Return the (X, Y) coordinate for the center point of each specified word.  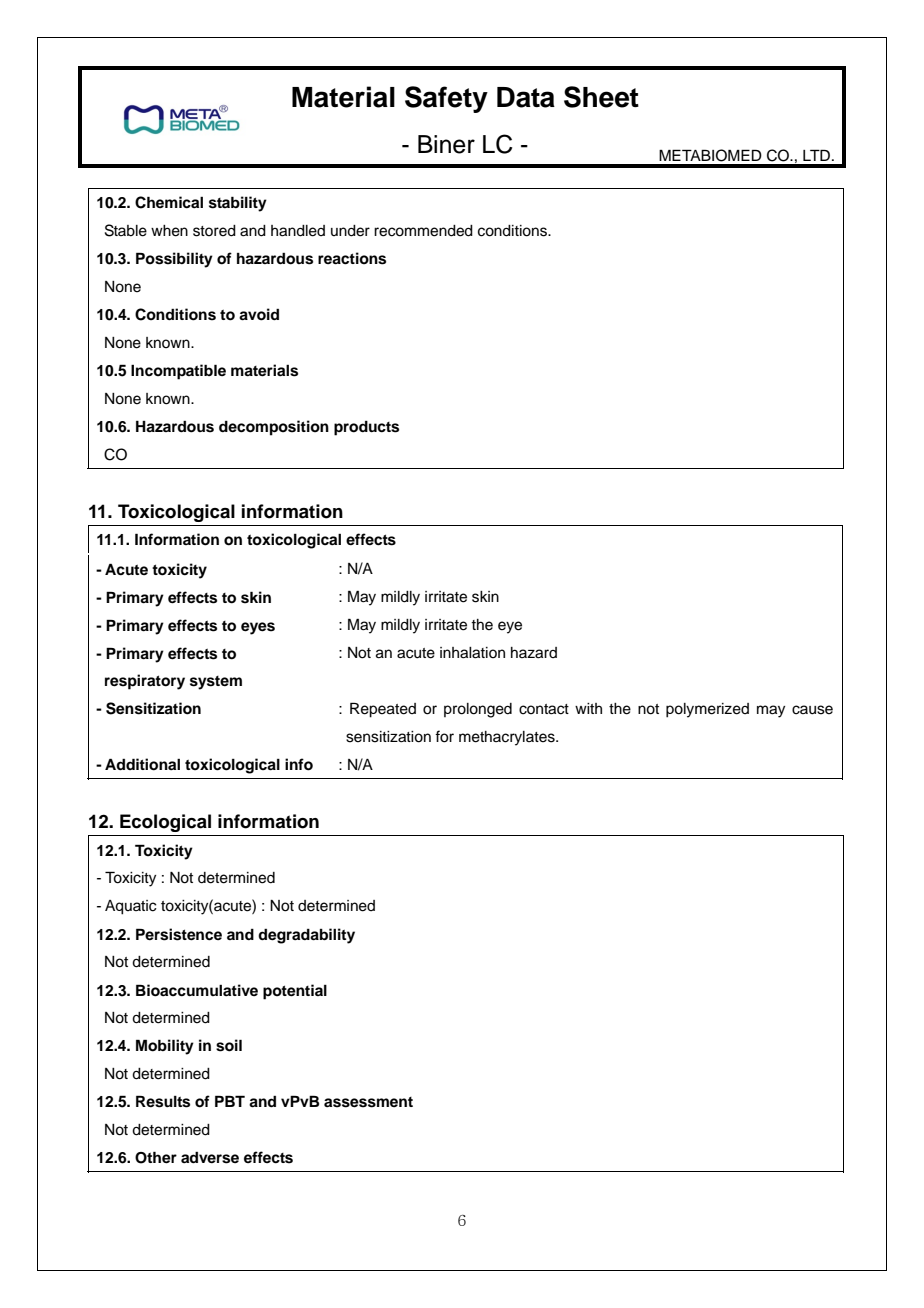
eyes (258, 628)
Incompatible (178, 372)
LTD (816, 155)
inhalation (472, 653)
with (588, 708)
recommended (423, 231)
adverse (210, 1158)
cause (812, 710)
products (366, 428)
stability (238, 204)
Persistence (179, 934)
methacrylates (508, 738)
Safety (446, 99)
